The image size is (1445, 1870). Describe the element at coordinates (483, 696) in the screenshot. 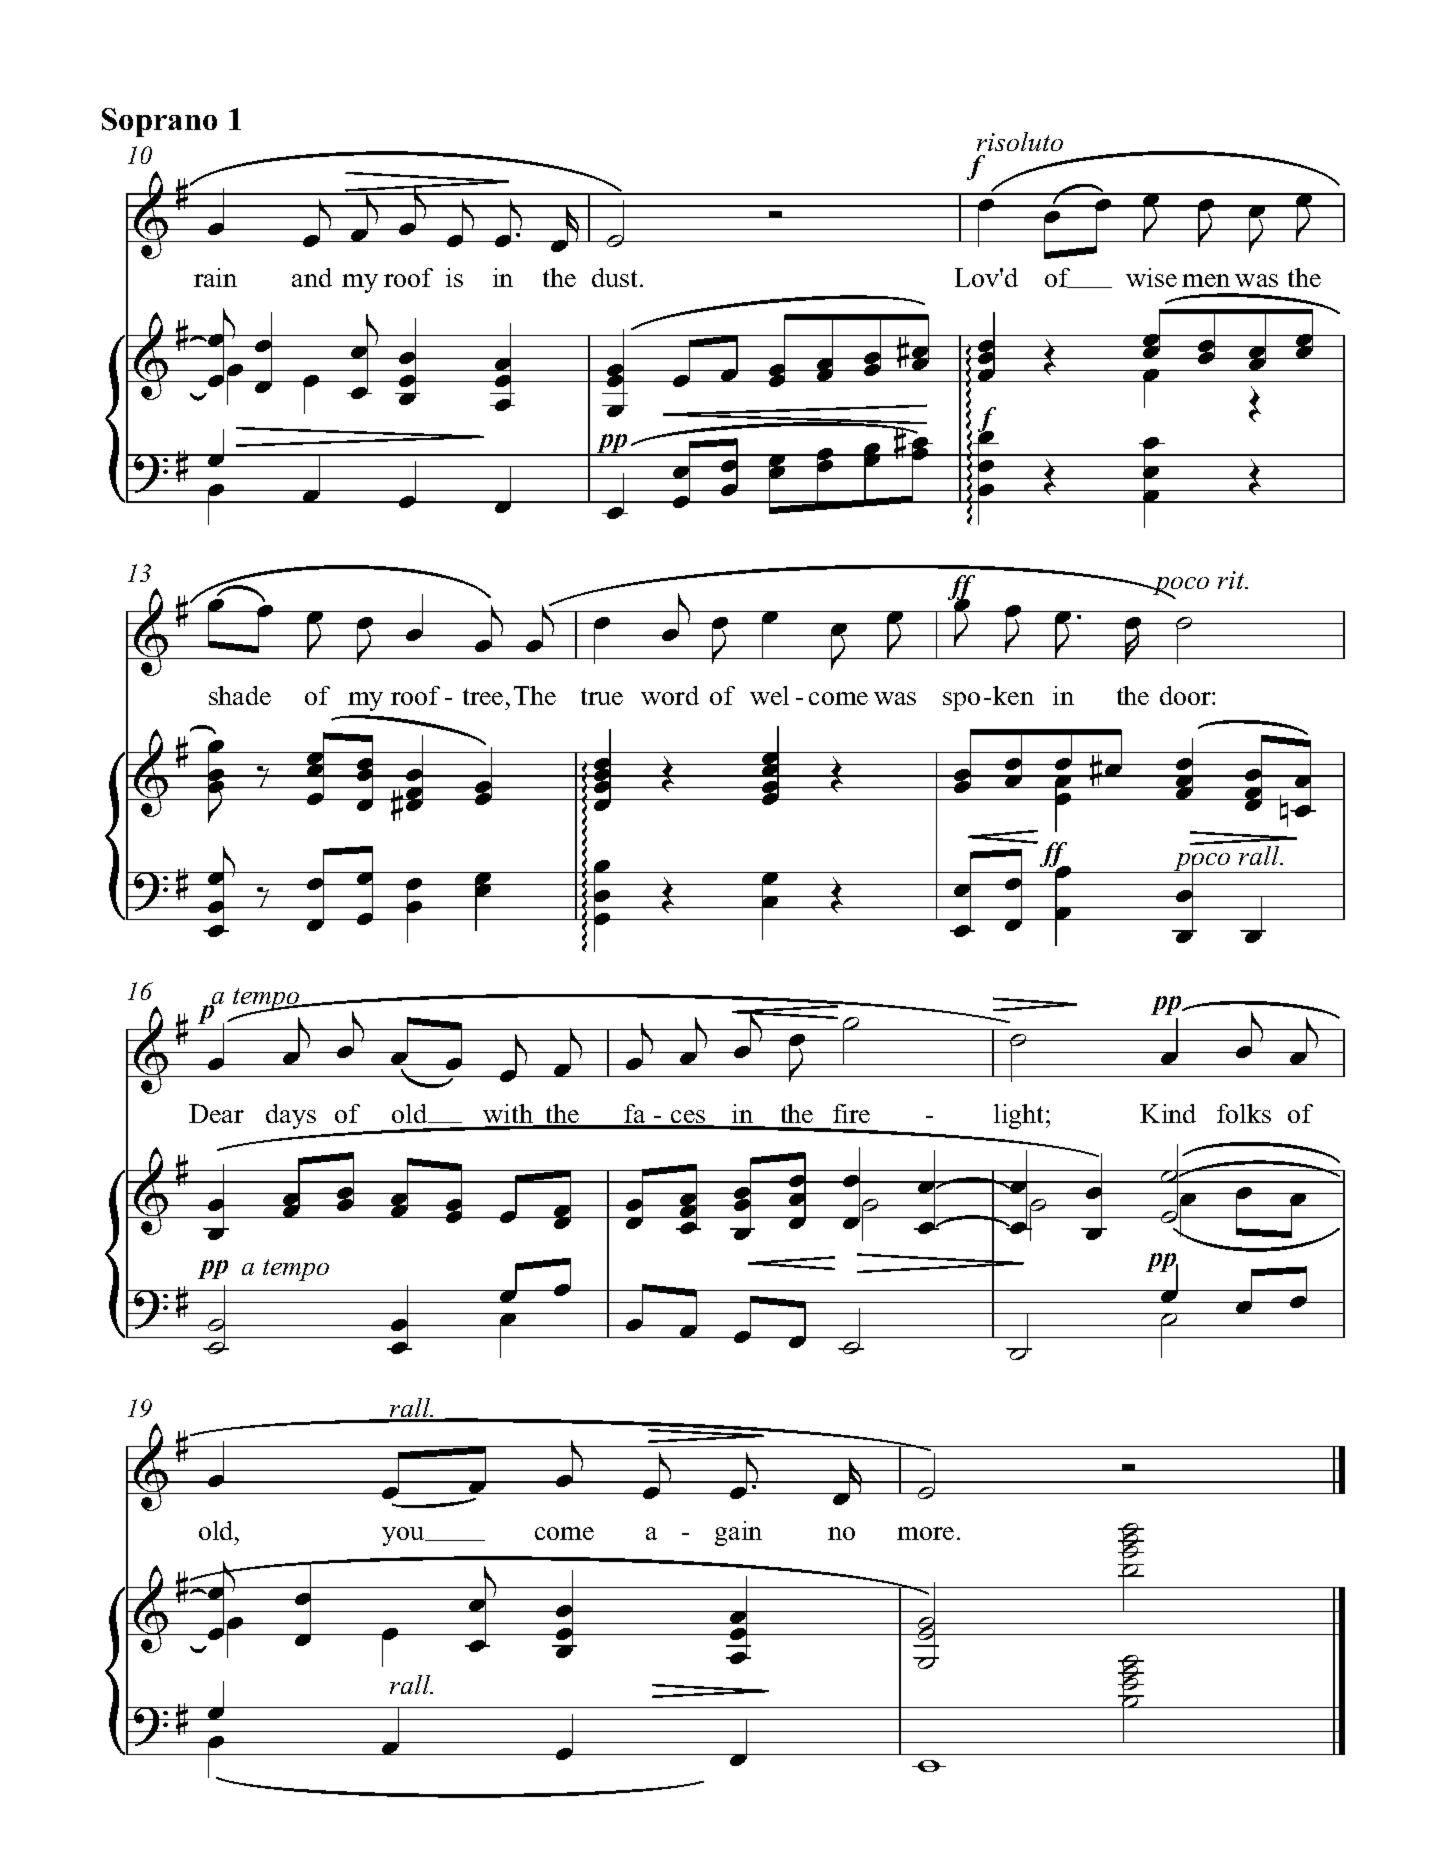

I see `tree` at that location.
